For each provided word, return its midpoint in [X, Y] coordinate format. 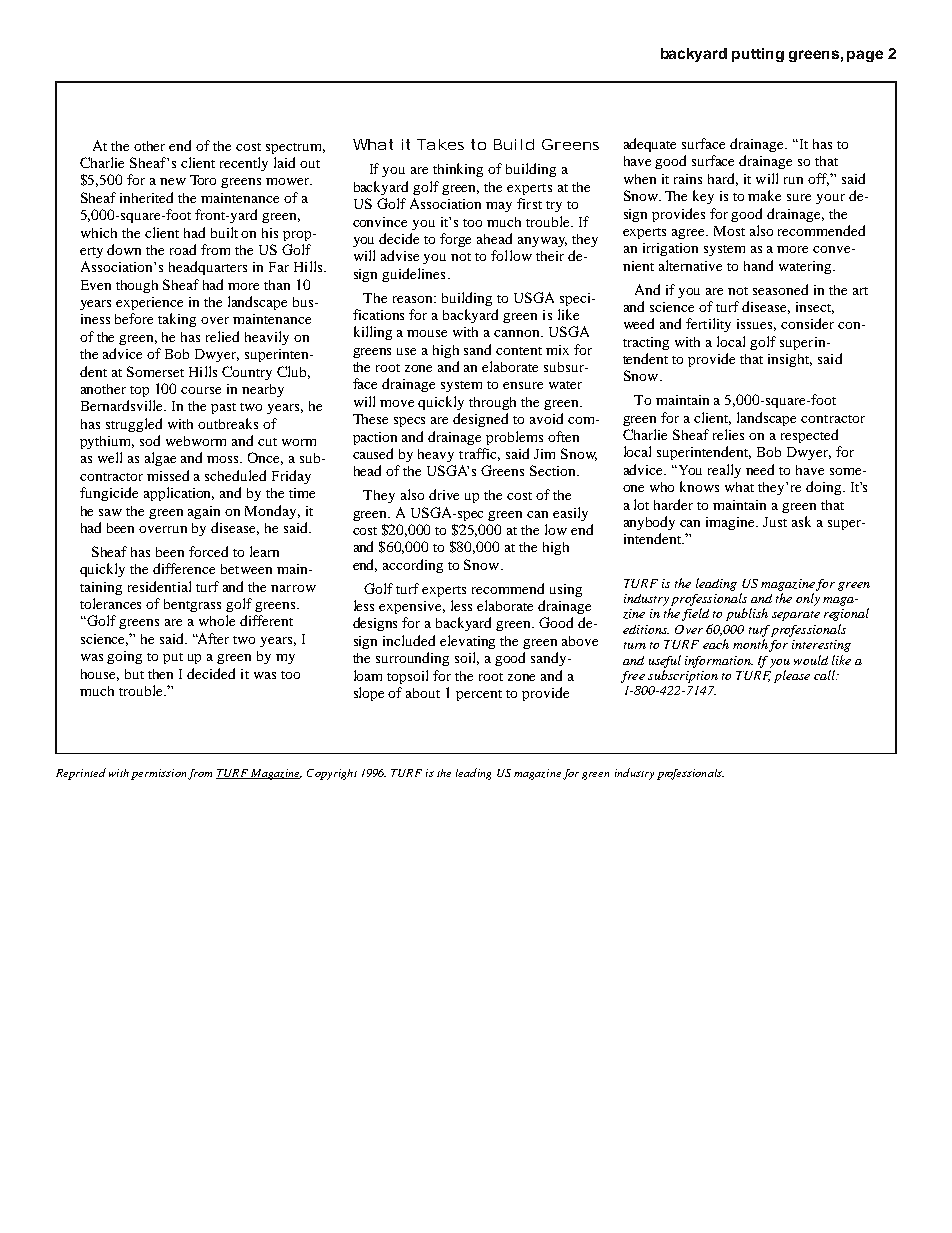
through [492, 403]
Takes [440, 144]
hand [758, 265]
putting [758, 55]
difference [184, 568]
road [183, 249]
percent [479, 695]
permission [158, 774]
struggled [134, 425]
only [808, 599]
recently [244, 164]
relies [728, 434]
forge [455, 240]
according [413, 566]
